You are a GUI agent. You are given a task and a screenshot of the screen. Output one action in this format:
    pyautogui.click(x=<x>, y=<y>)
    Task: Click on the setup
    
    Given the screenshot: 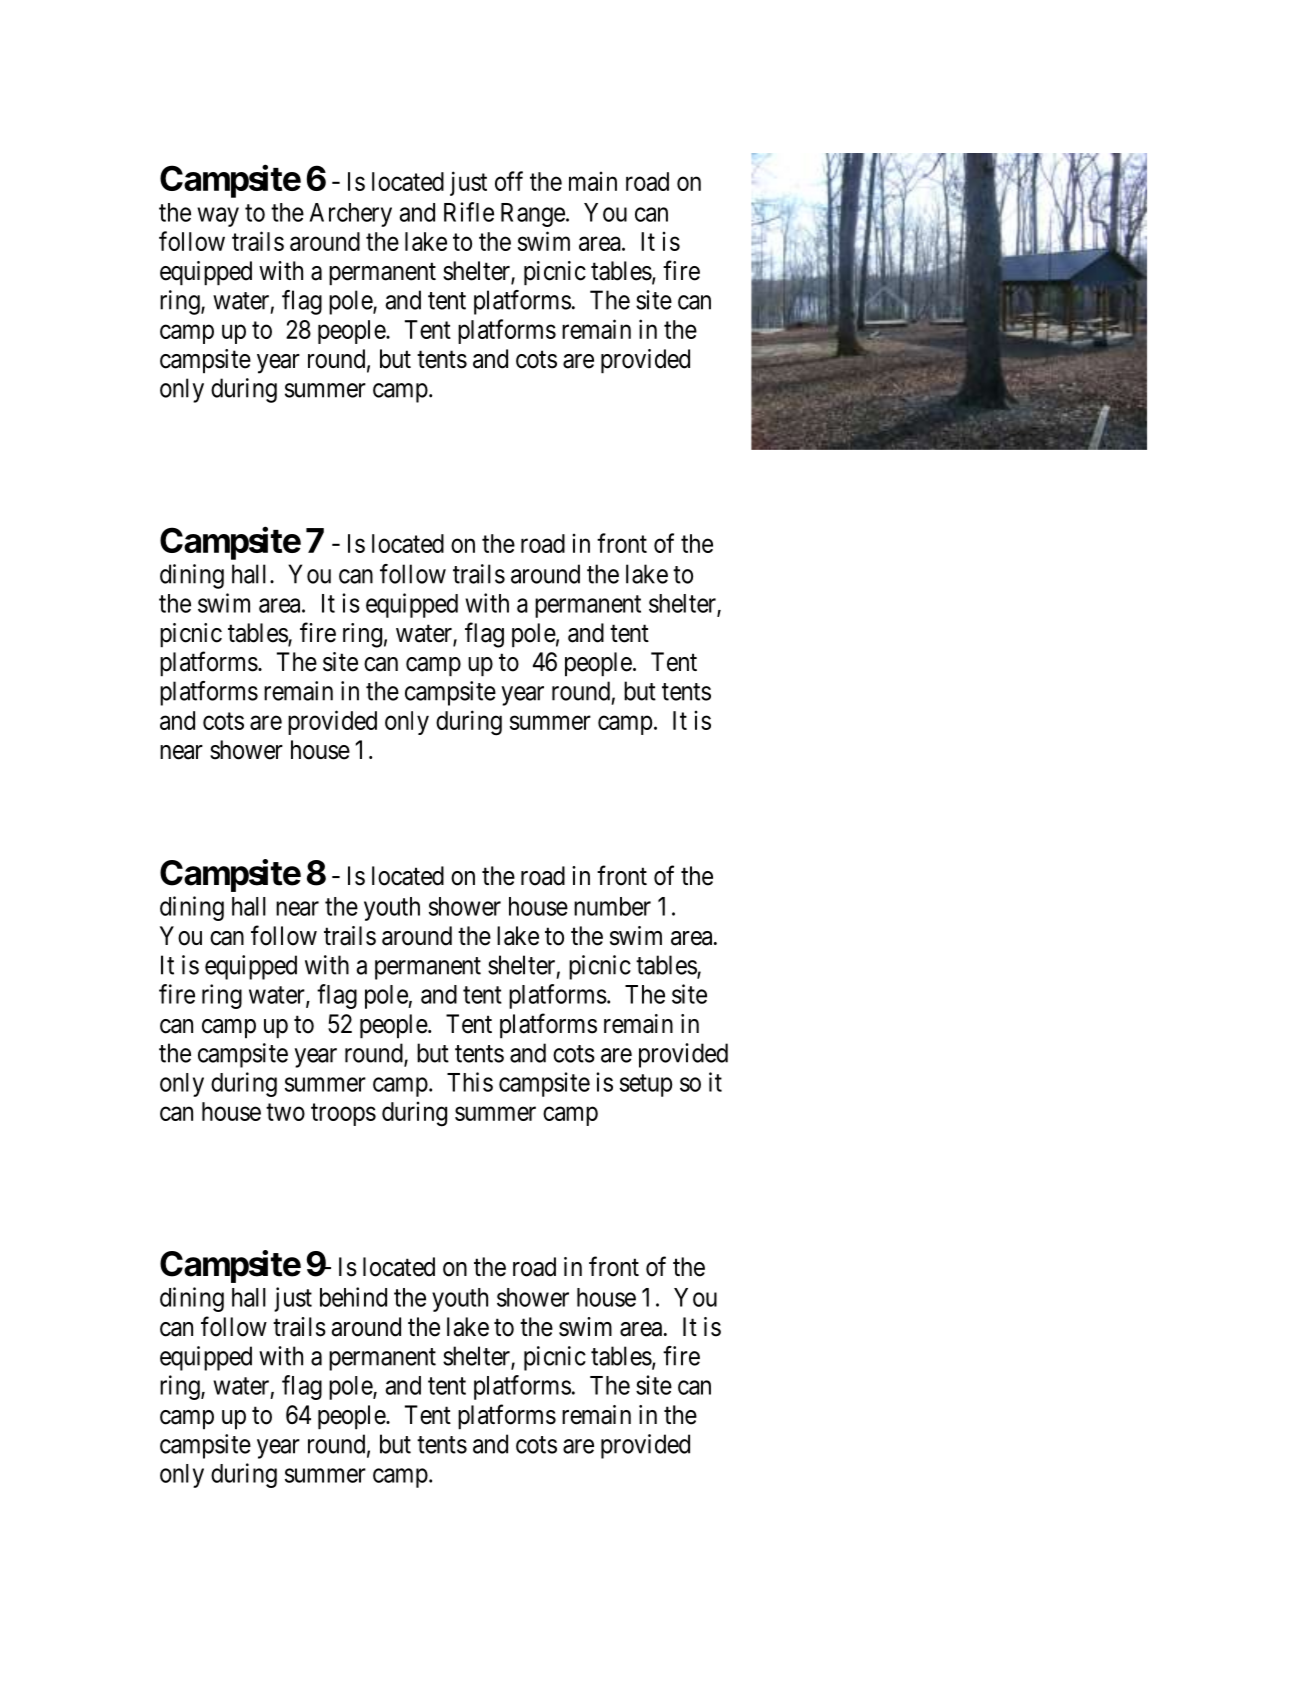 What is the action you would take?
    pyautogui.click(x=646, y=1085)
